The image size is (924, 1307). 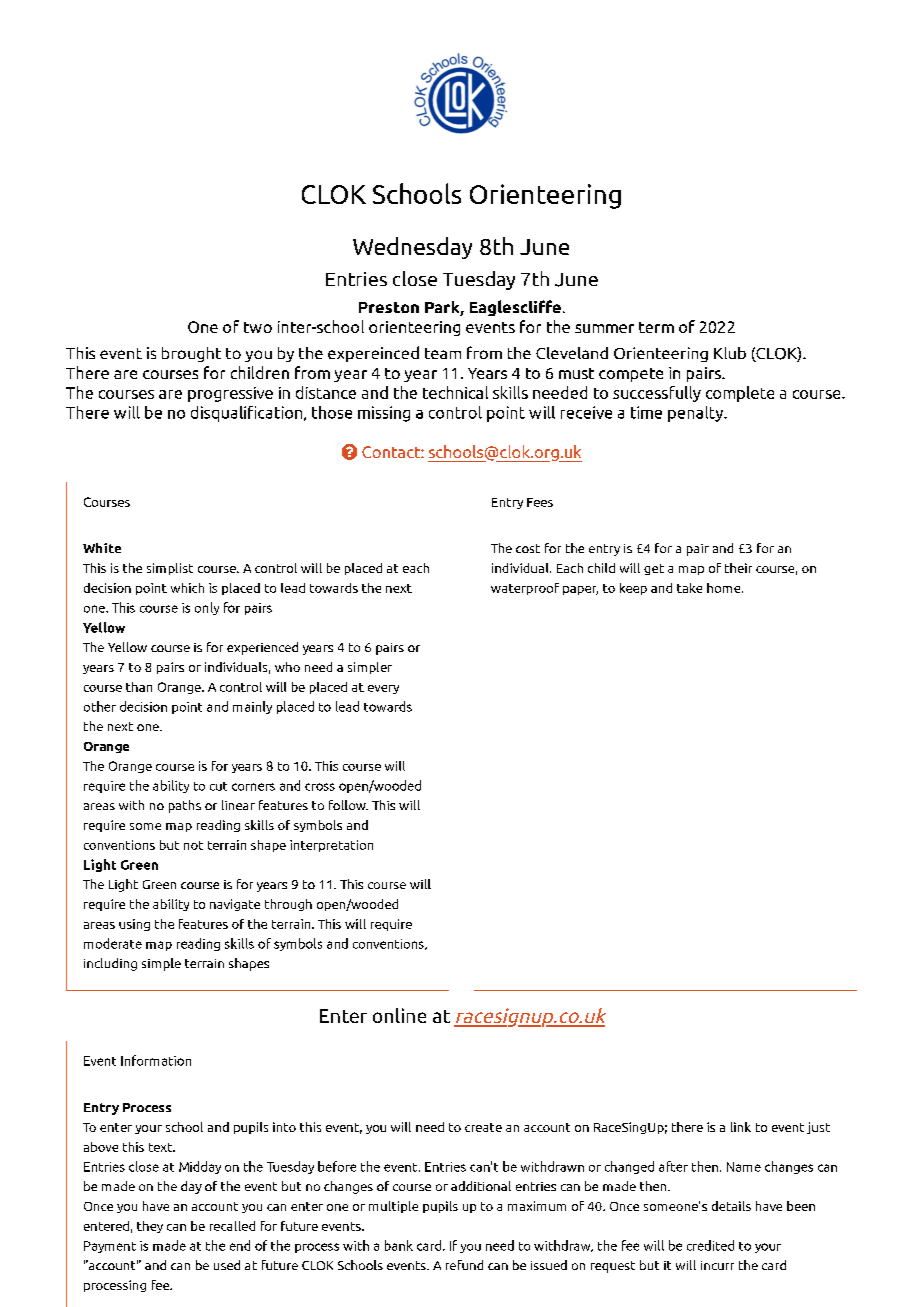 I want to click on Wednesday, so click(x=412, y=248).
